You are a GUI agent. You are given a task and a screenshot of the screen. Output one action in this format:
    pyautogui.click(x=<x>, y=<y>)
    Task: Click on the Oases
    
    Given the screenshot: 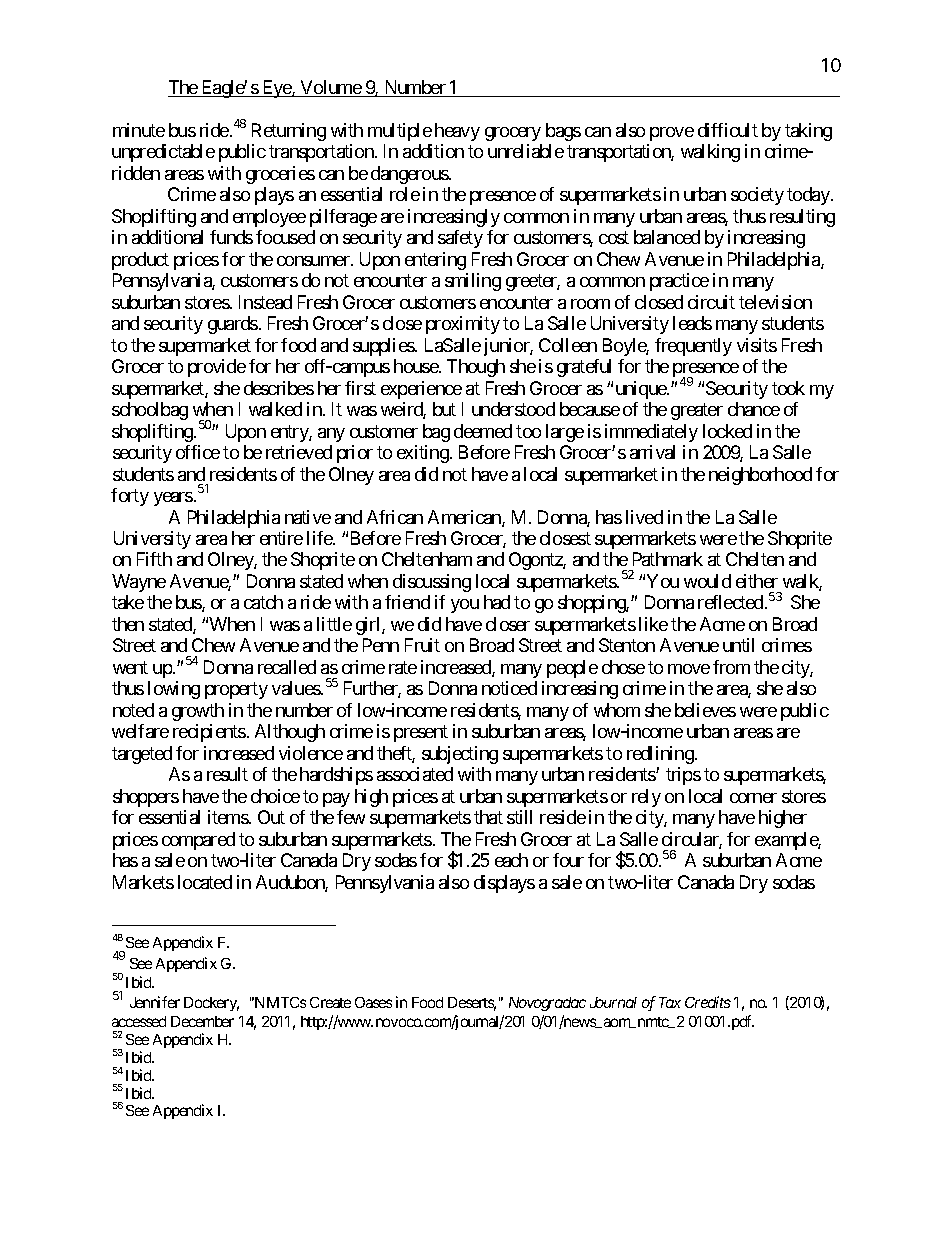 What is the action you would take?
    pyautogui.click(x=373, y=1002)
